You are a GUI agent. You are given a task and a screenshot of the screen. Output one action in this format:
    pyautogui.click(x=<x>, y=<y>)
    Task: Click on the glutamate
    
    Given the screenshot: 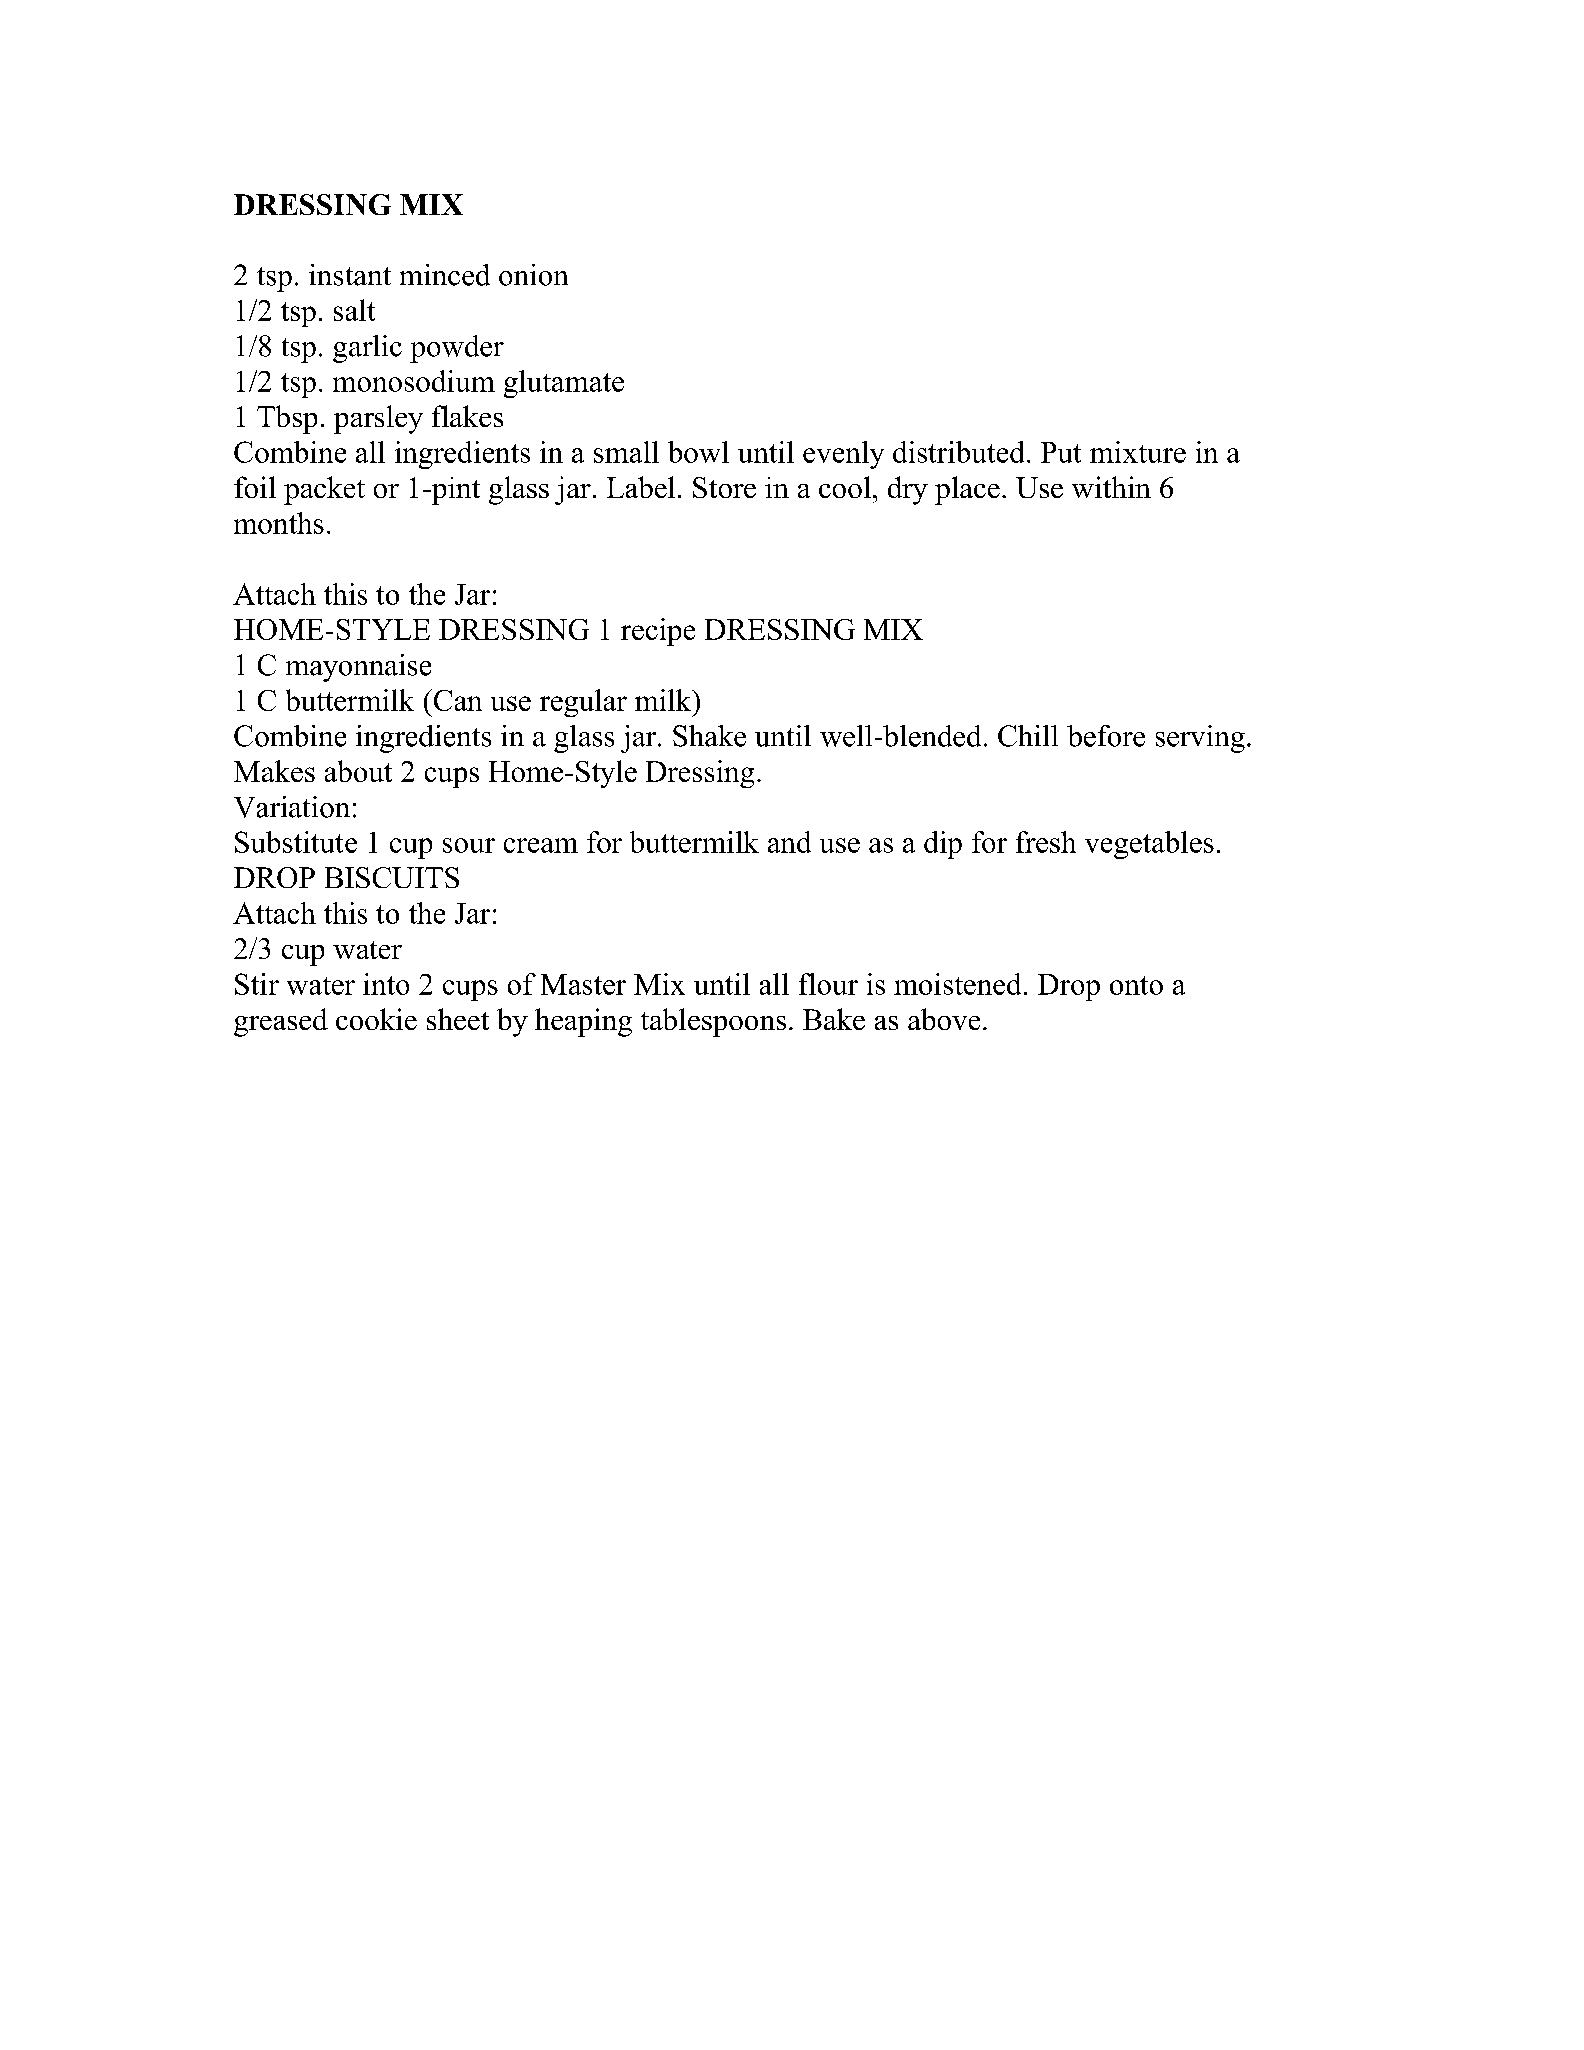 What is the action you would take?
    pyautogui.click(x=564, y=384)
